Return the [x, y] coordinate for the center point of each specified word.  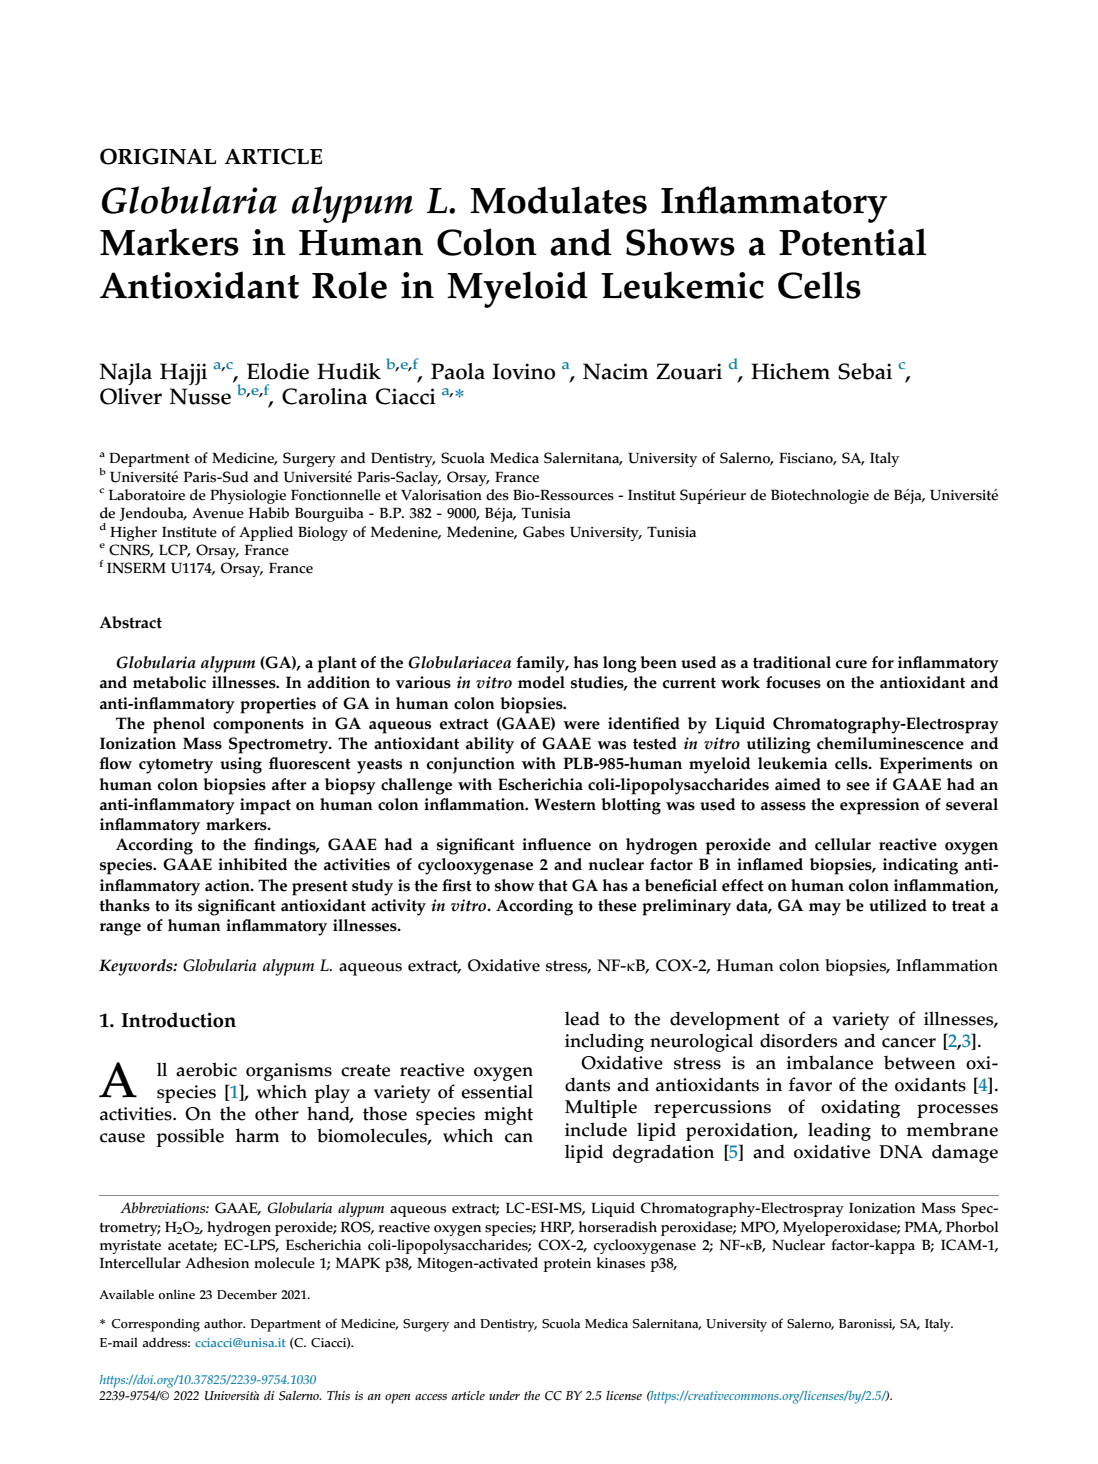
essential [497, 1091]
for [883, 662]
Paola [458, 371]
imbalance [829, 1062]
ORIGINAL [158, 156]
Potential [853, 242]
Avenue [218, 513]
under [504, 1395]
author [224, 1323]
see [858, 786]
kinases [621, 1263]
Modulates [558, 200]
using [241, 765]
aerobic [206, 1069]
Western [565, 804]
